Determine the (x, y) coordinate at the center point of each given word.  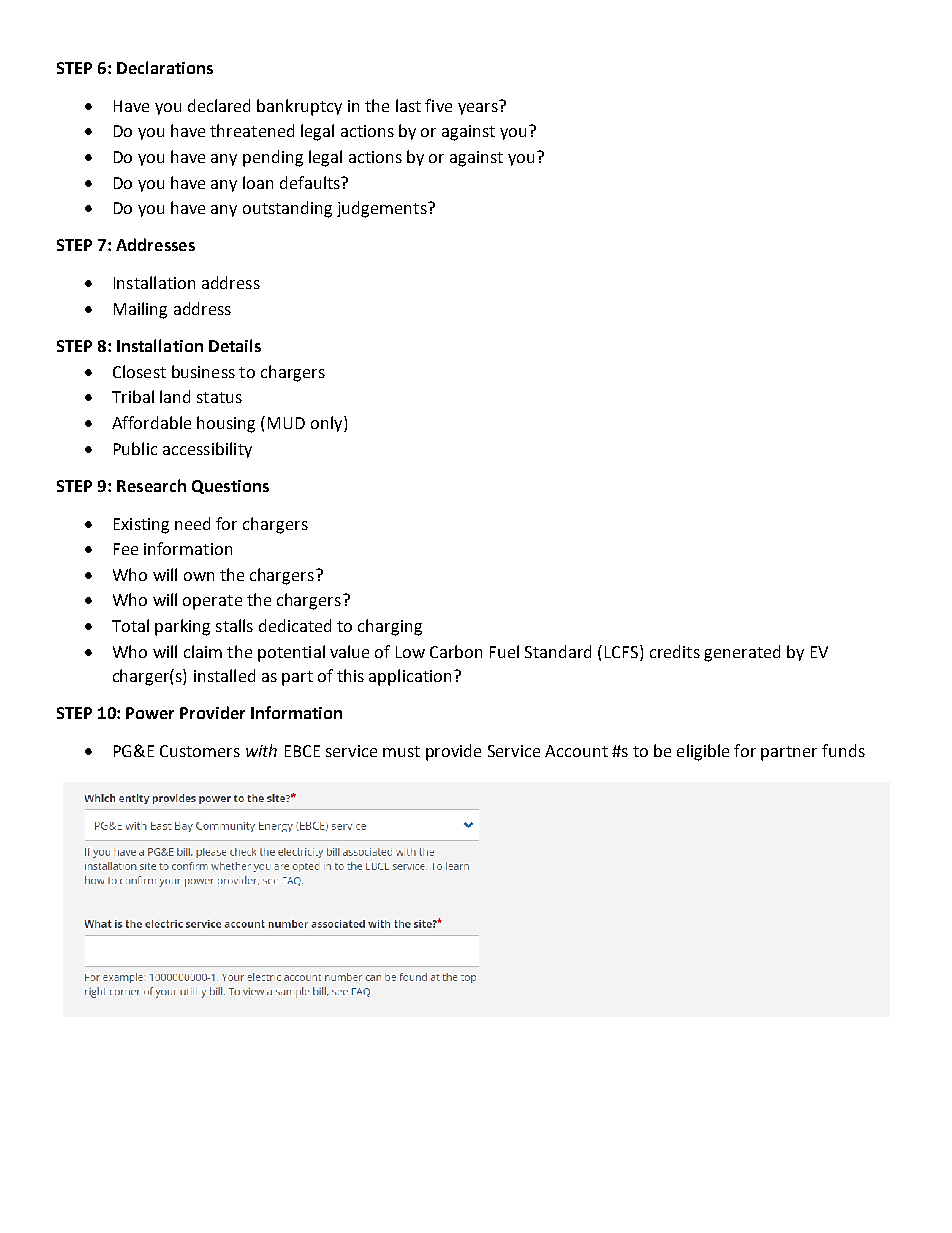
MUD (286, 423)
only (328, 424)
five (438, 105)
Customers (200, 751)
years (478, 109)
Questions (230, 487)
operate (212, 602)
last (408, 105)
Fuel (504, 651)
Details (235, 345)
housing (226, 424)
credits (675, 651)
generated (742, 653)
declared (219, 105)
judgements (383, 209)
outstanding (287, 209)
